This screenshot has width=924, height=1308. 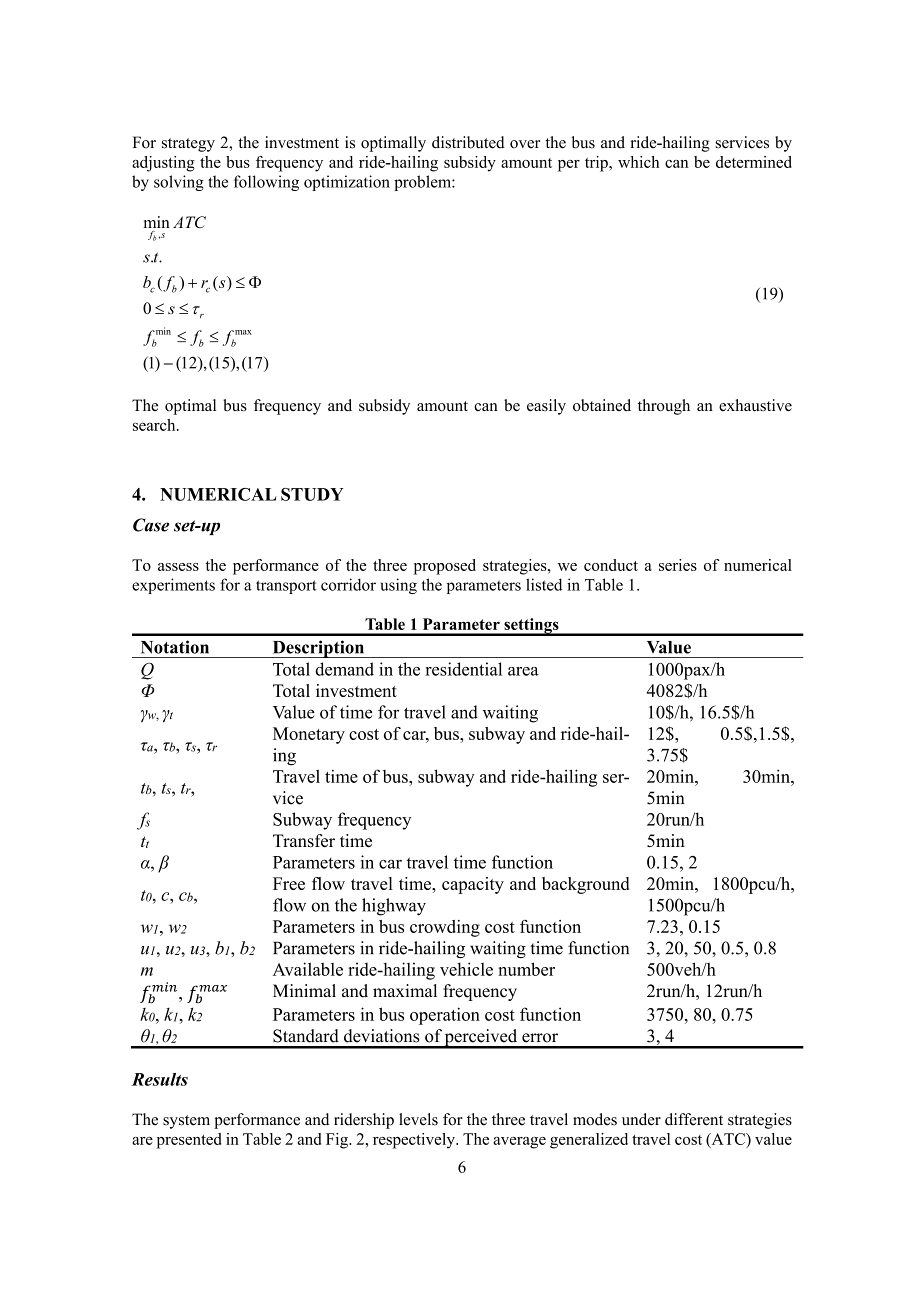 What do you see at coordinates (155, 425) in the screenshot?
I see `search` at bounding box center [155, 425].
